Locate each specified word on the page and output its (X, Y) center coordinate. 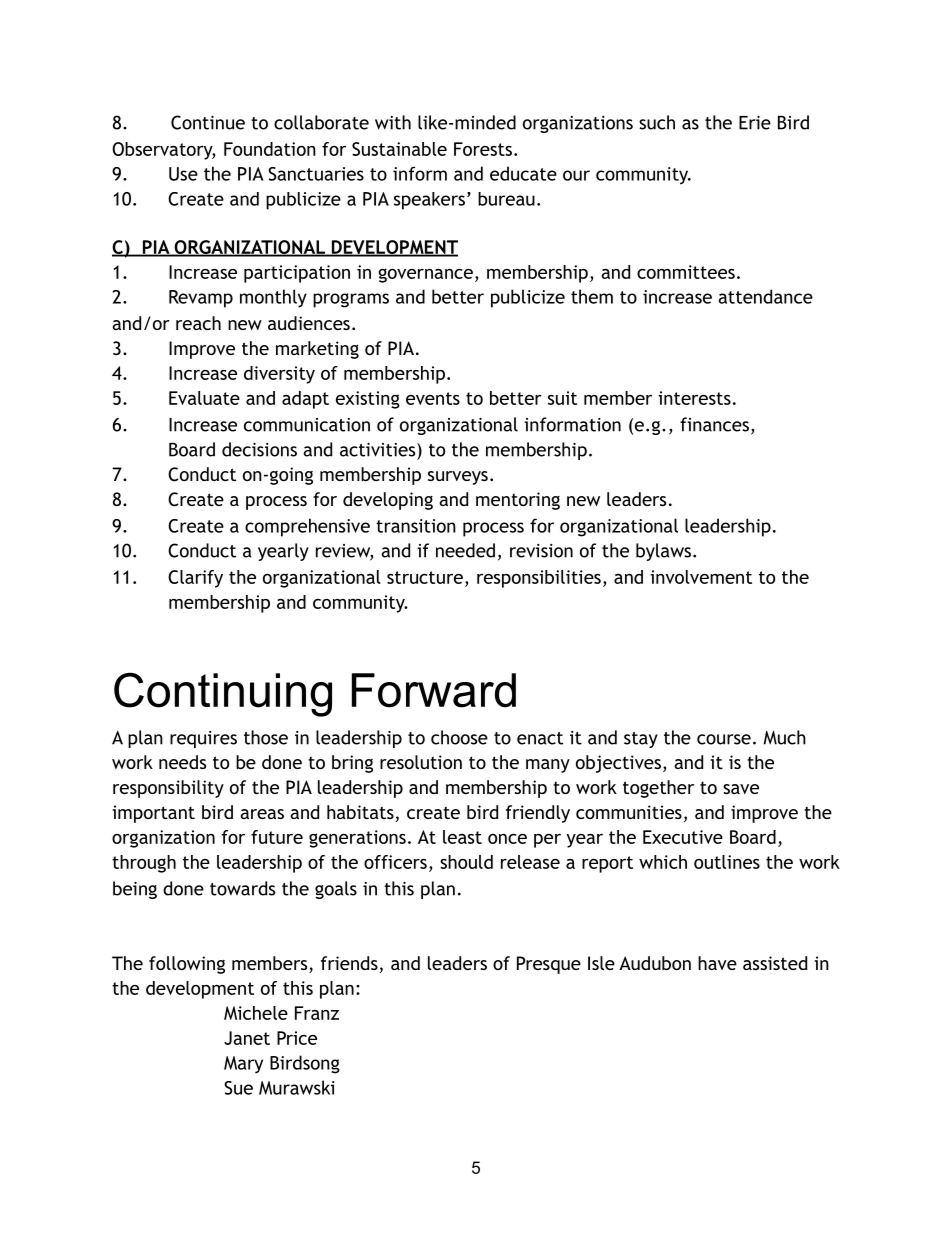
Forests (483, 149)
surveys (458, 478)
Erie (755, 123)
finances (714, 424)
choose (459, 737)
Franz (317, 1013)
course (724, 739)
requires (203, 739)
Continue (208, 122)
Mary (243, 1064)
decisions (259, 449)
